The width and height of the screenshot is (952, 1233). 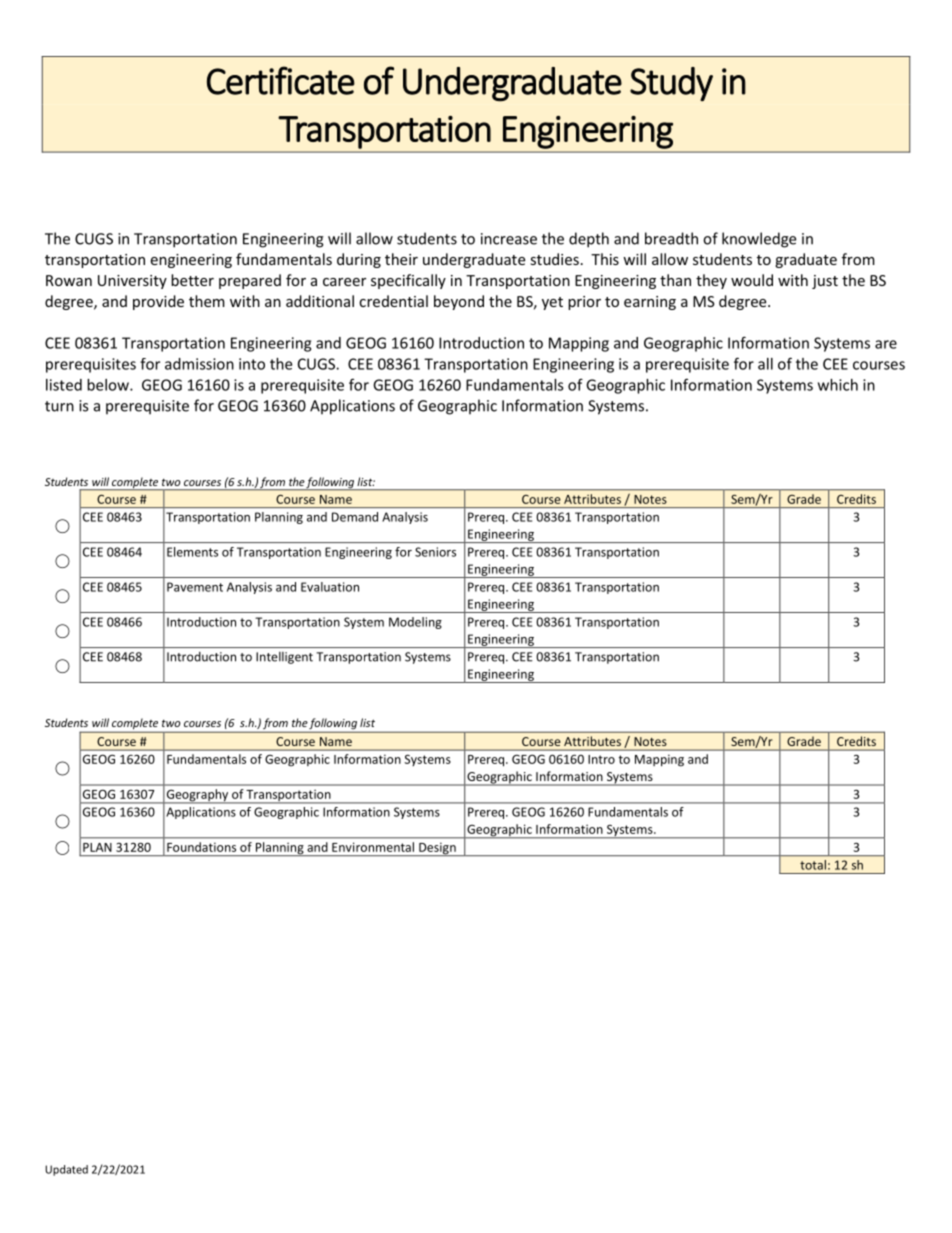 What do you see at coordinates (459, 302) in the screenshot?
I see `beyond` at bounding box center [459, 302].
